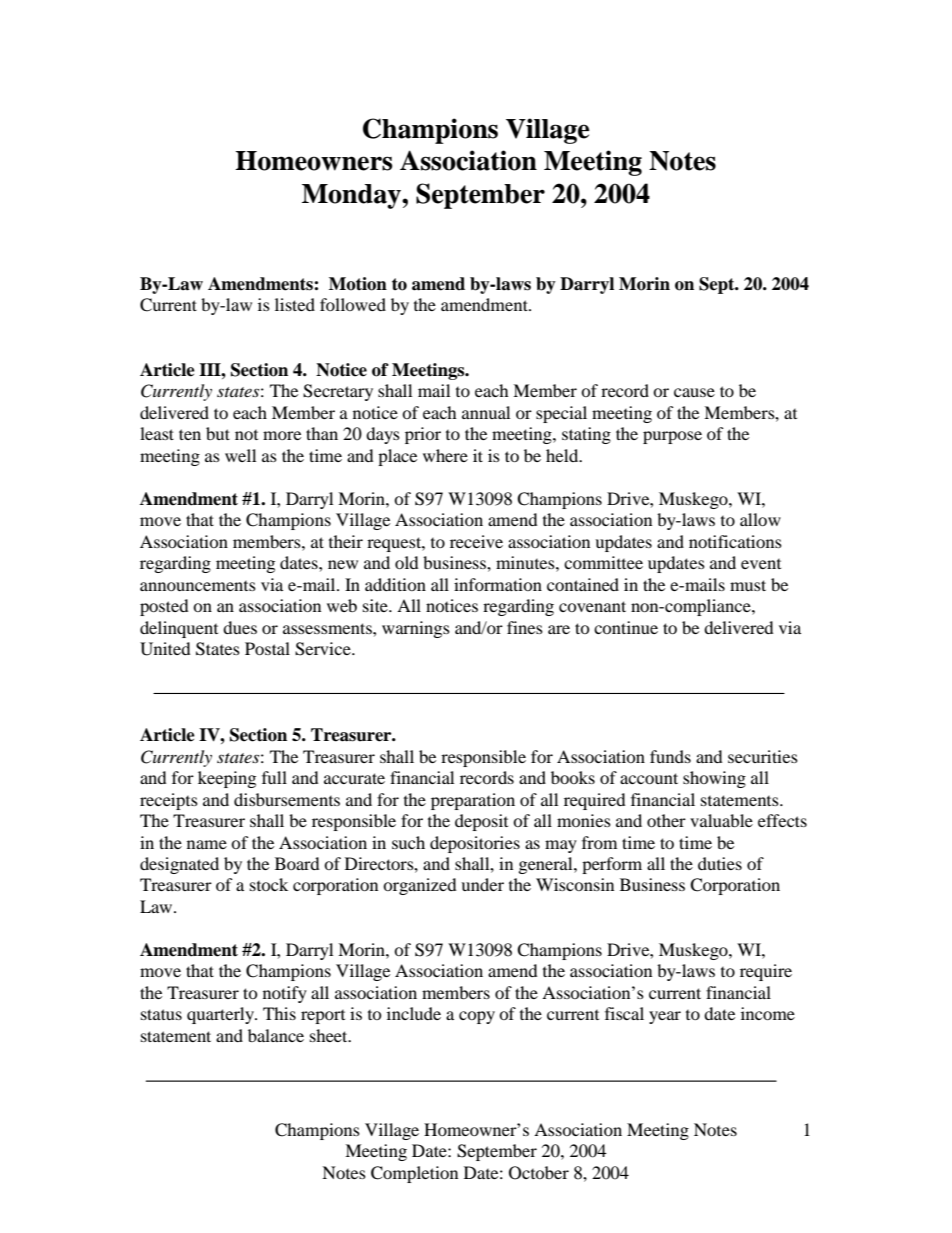  What do you see at coordinates (276, 1035) in the screenshot?
I see `balance` at bounding box center [276, 1035].
